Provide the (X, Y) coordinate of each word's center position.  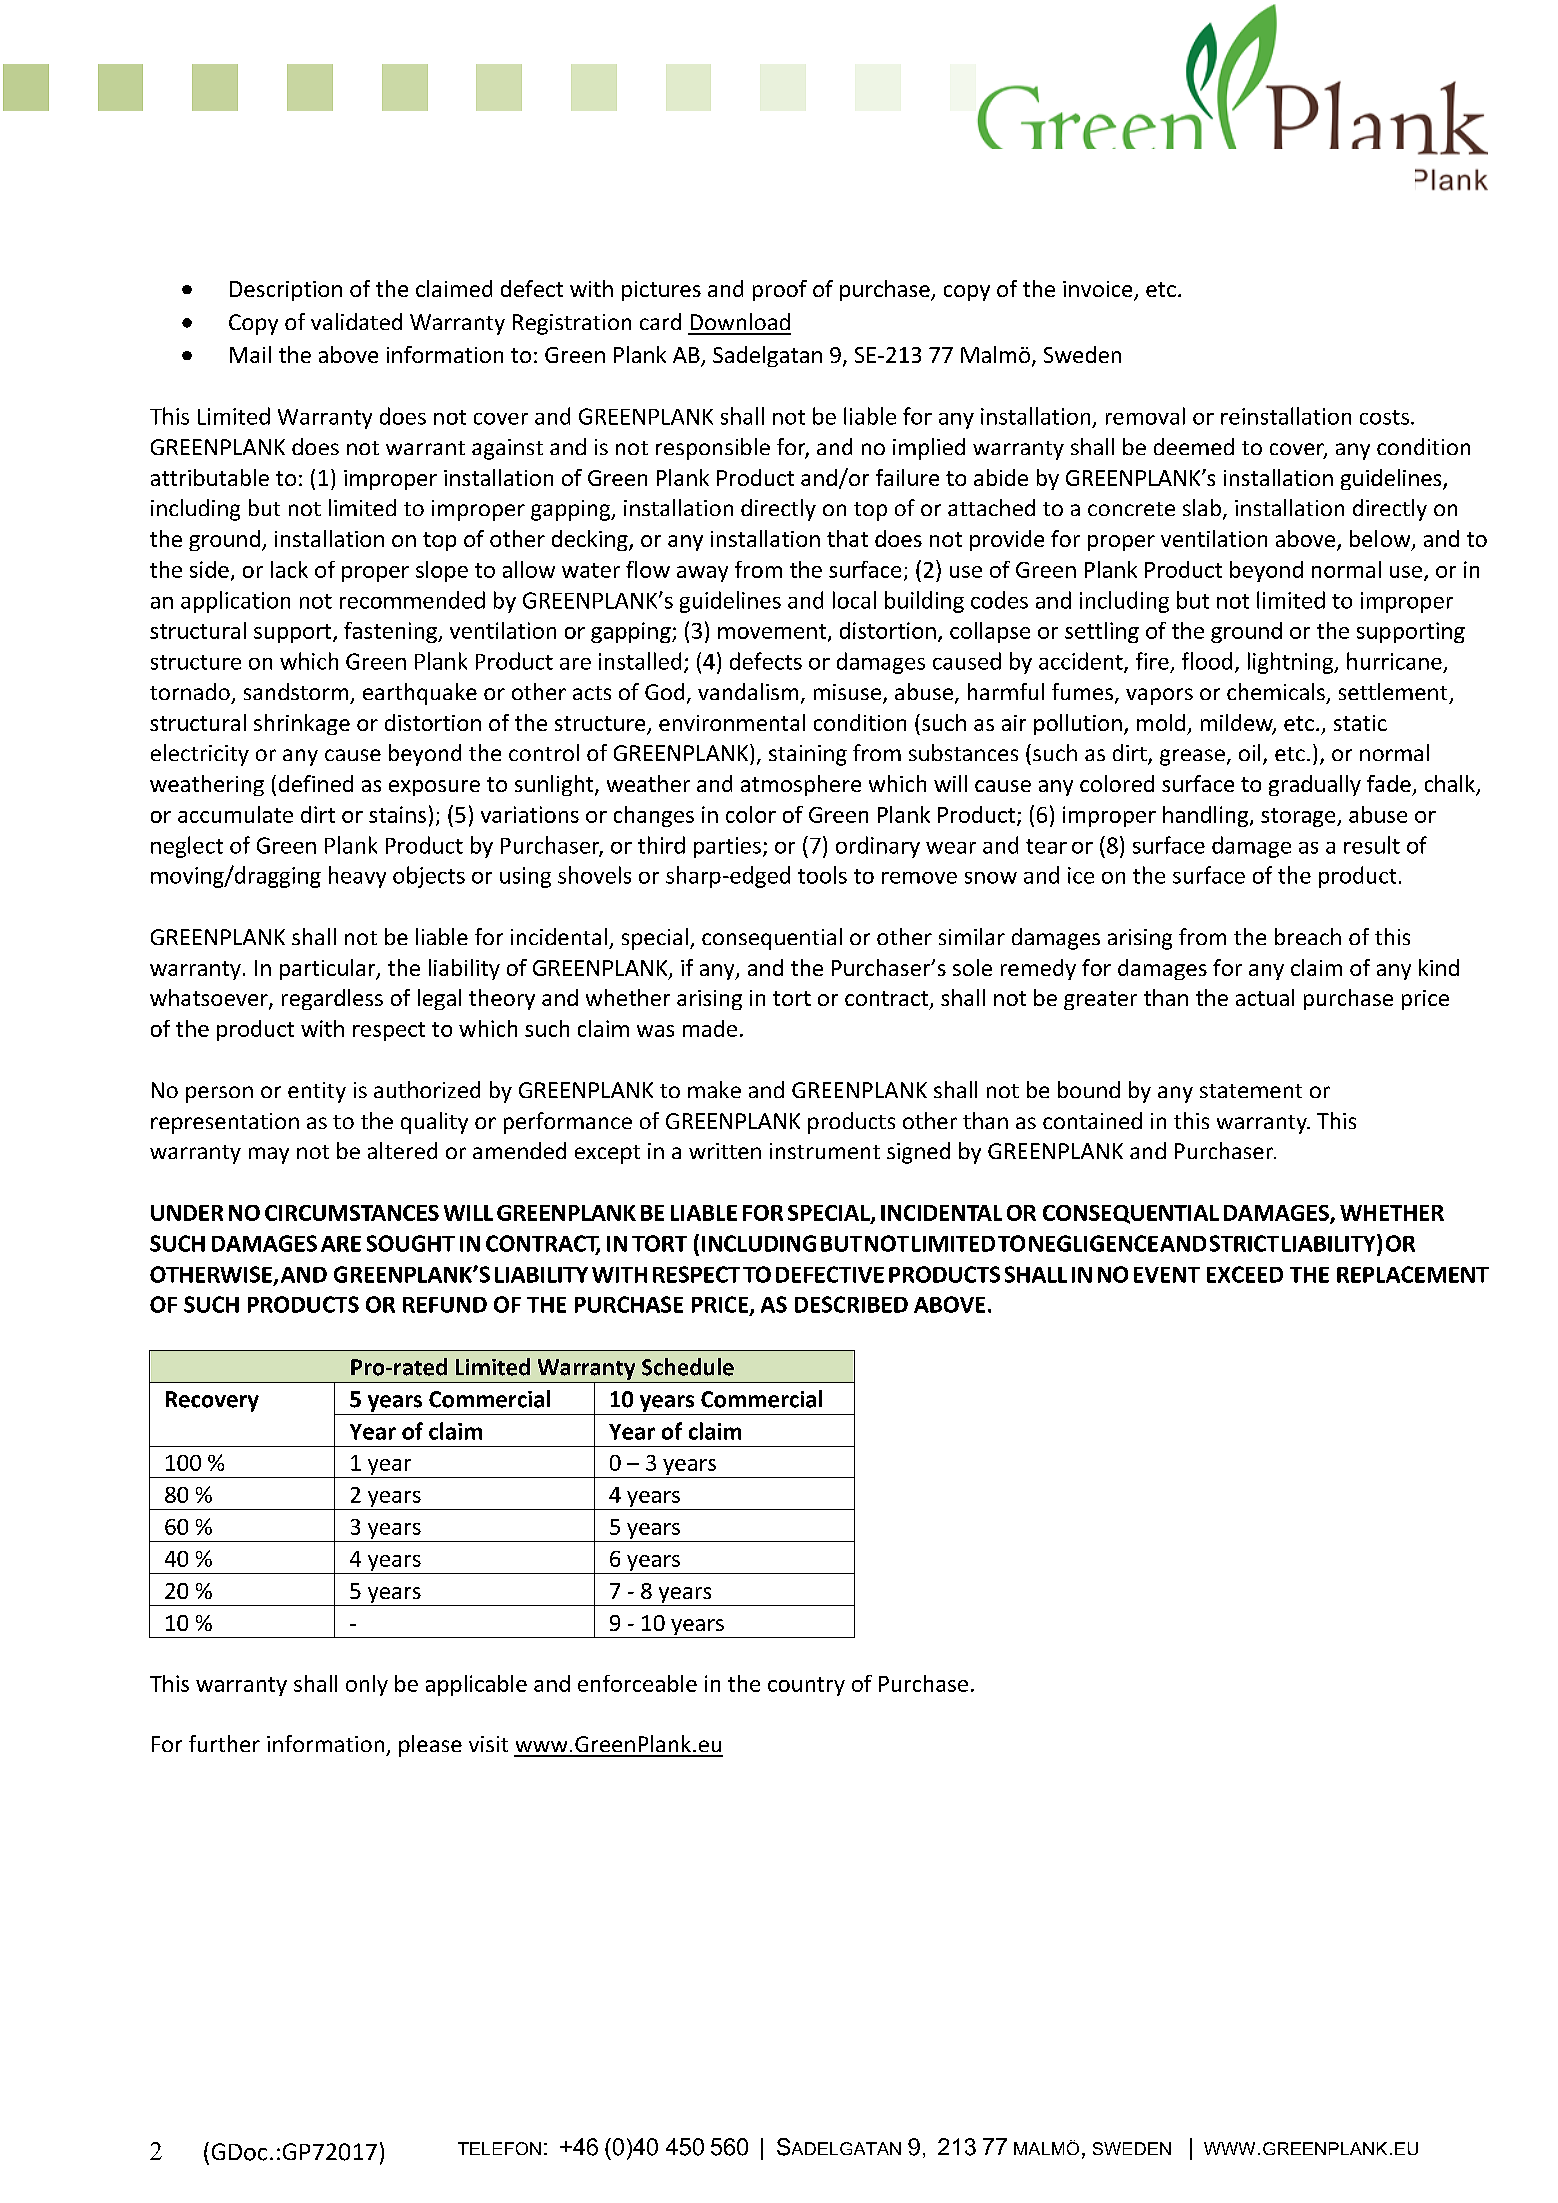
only (367, 1685)
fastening (391, 632)
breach (1308, 936)
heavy (357, 877)
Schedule (688, 1367)
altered (402, 1150)
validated (356, 321)
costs (1386, 417)
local (854, 600)
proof (780, 290)
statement (1251, 1091)
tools (822, 875)
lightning (1292, 663)
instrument (825, 1151)
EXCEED (1245, 1274)
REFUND (445, 1305)
